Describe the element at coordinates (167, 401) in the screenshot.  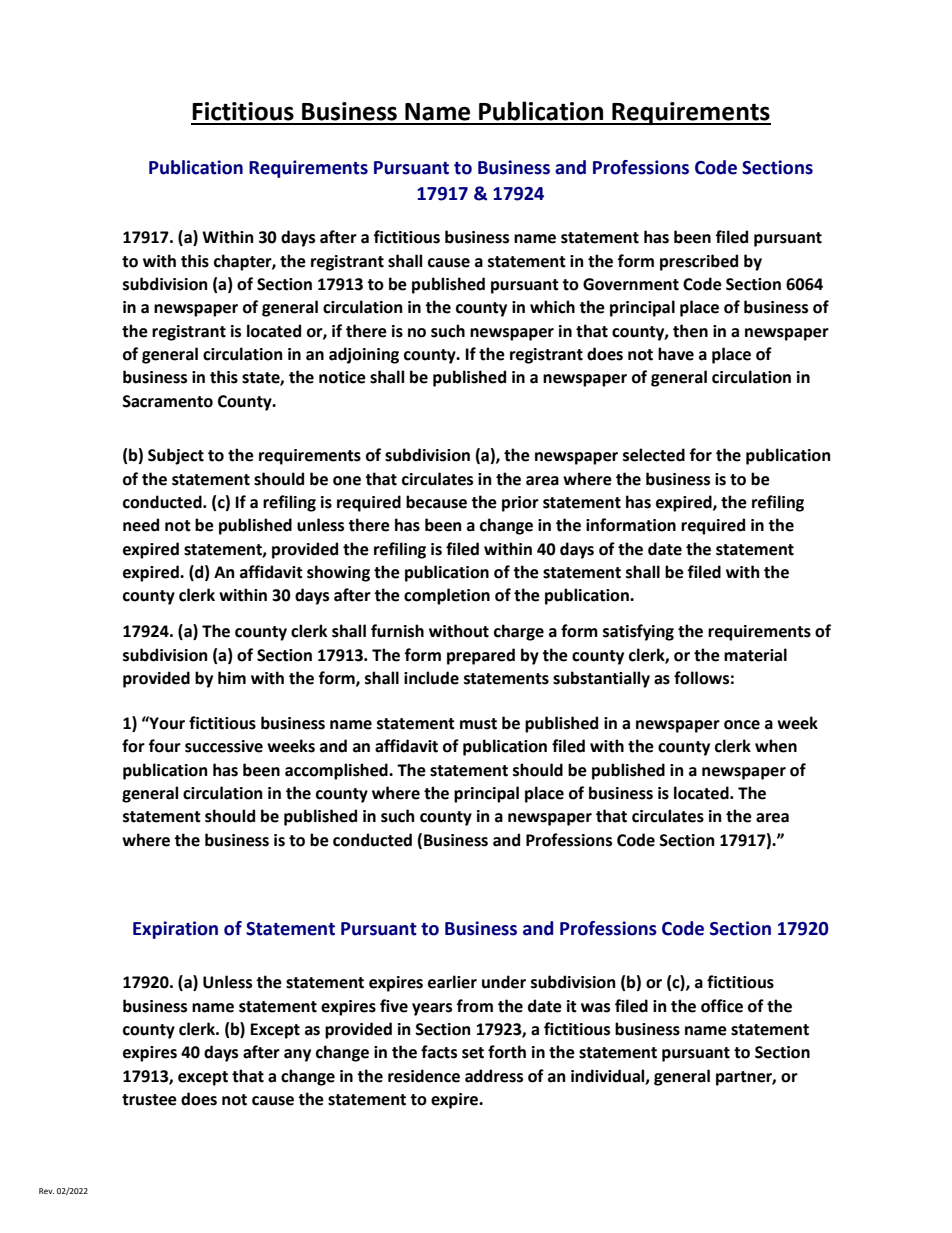
I see `Sacramento` at that location.
